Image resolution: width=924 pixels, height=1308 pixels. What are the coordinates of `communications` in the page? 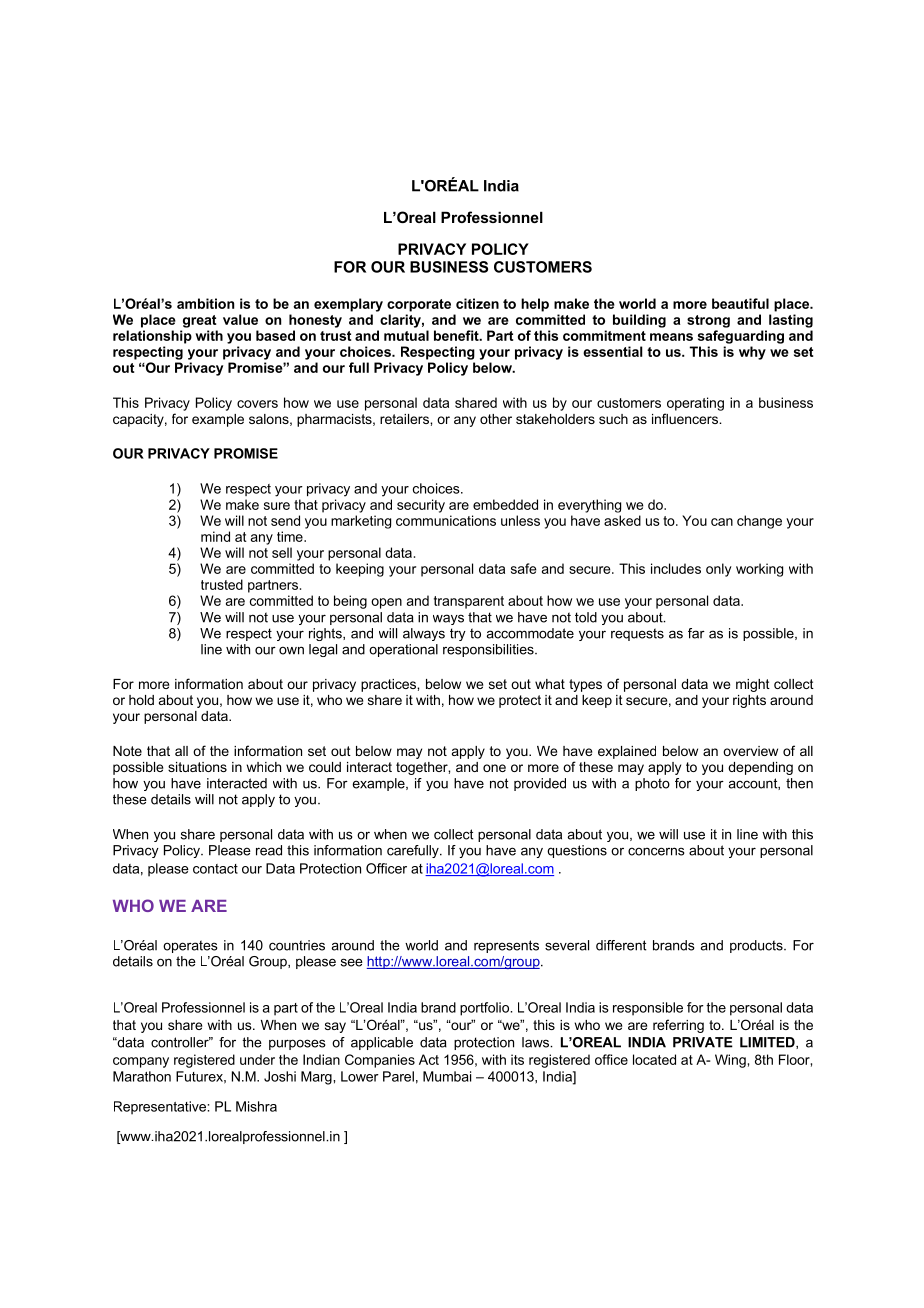 It's located at (446, 520).
